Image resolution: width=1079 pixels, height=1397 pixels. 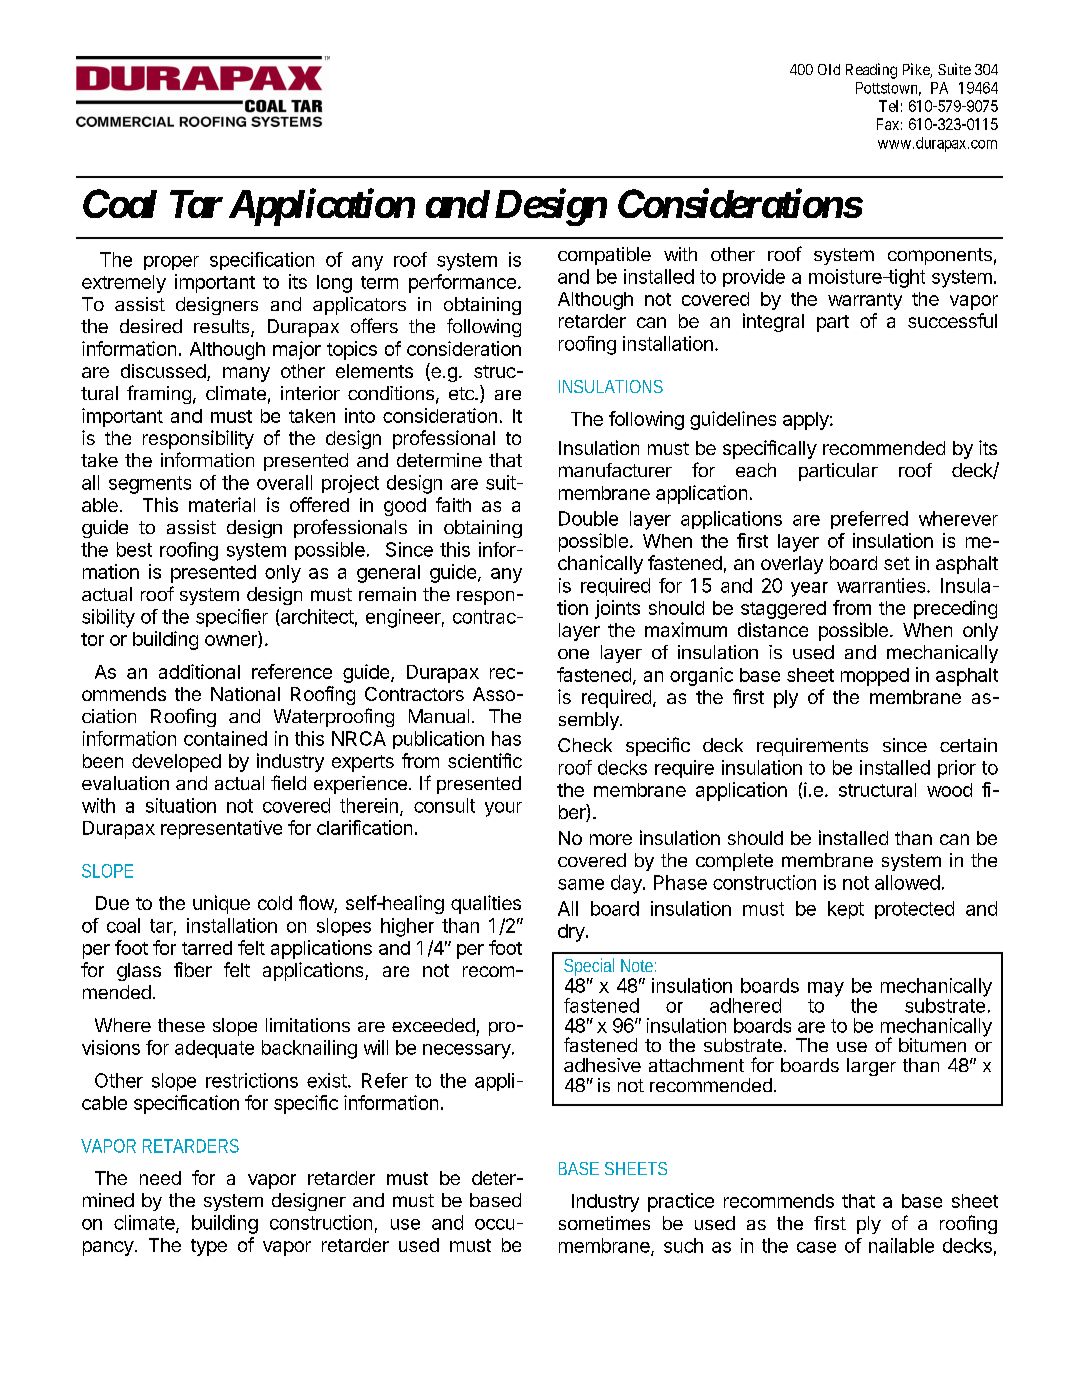 I want to click on mopped, so click(x=875, y=677).
